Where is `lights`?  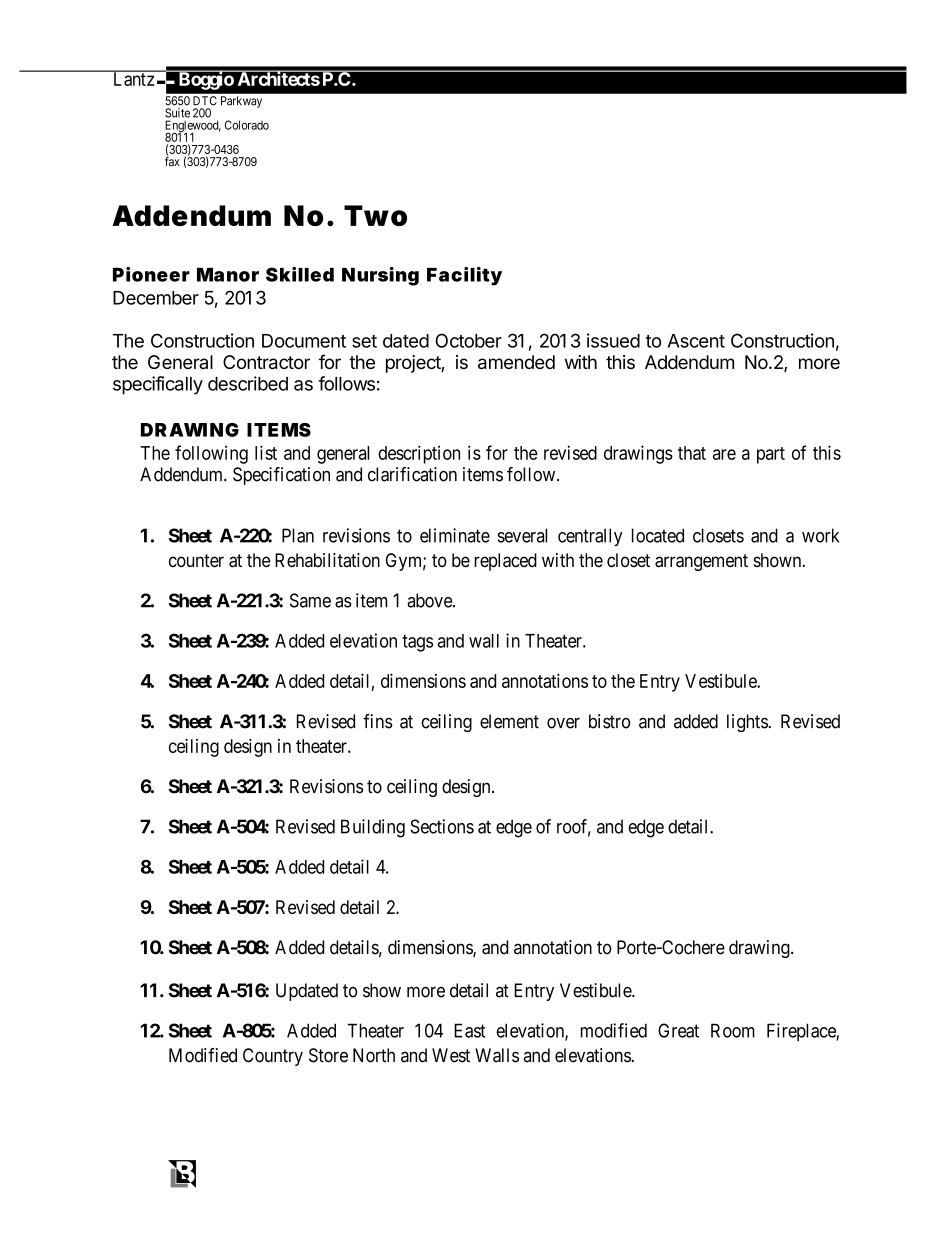
lights is located at coordinates (748, 723).
